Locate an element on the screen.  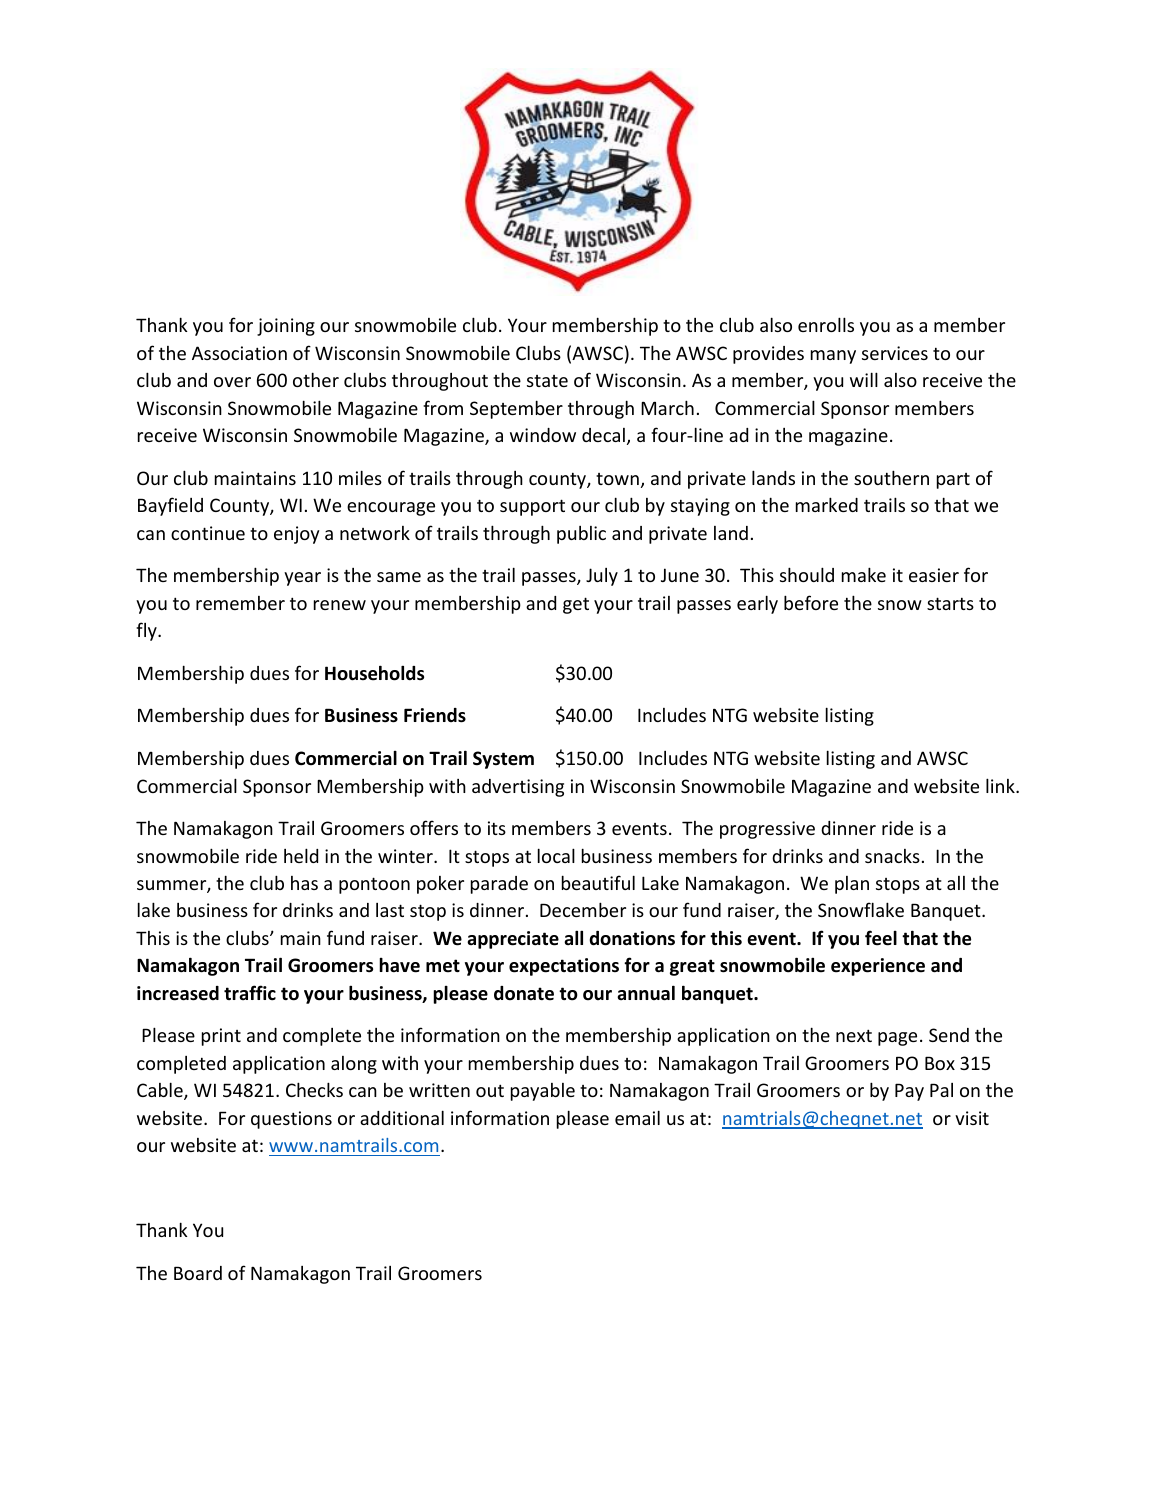
Association is located at coordinates (239, 353).
